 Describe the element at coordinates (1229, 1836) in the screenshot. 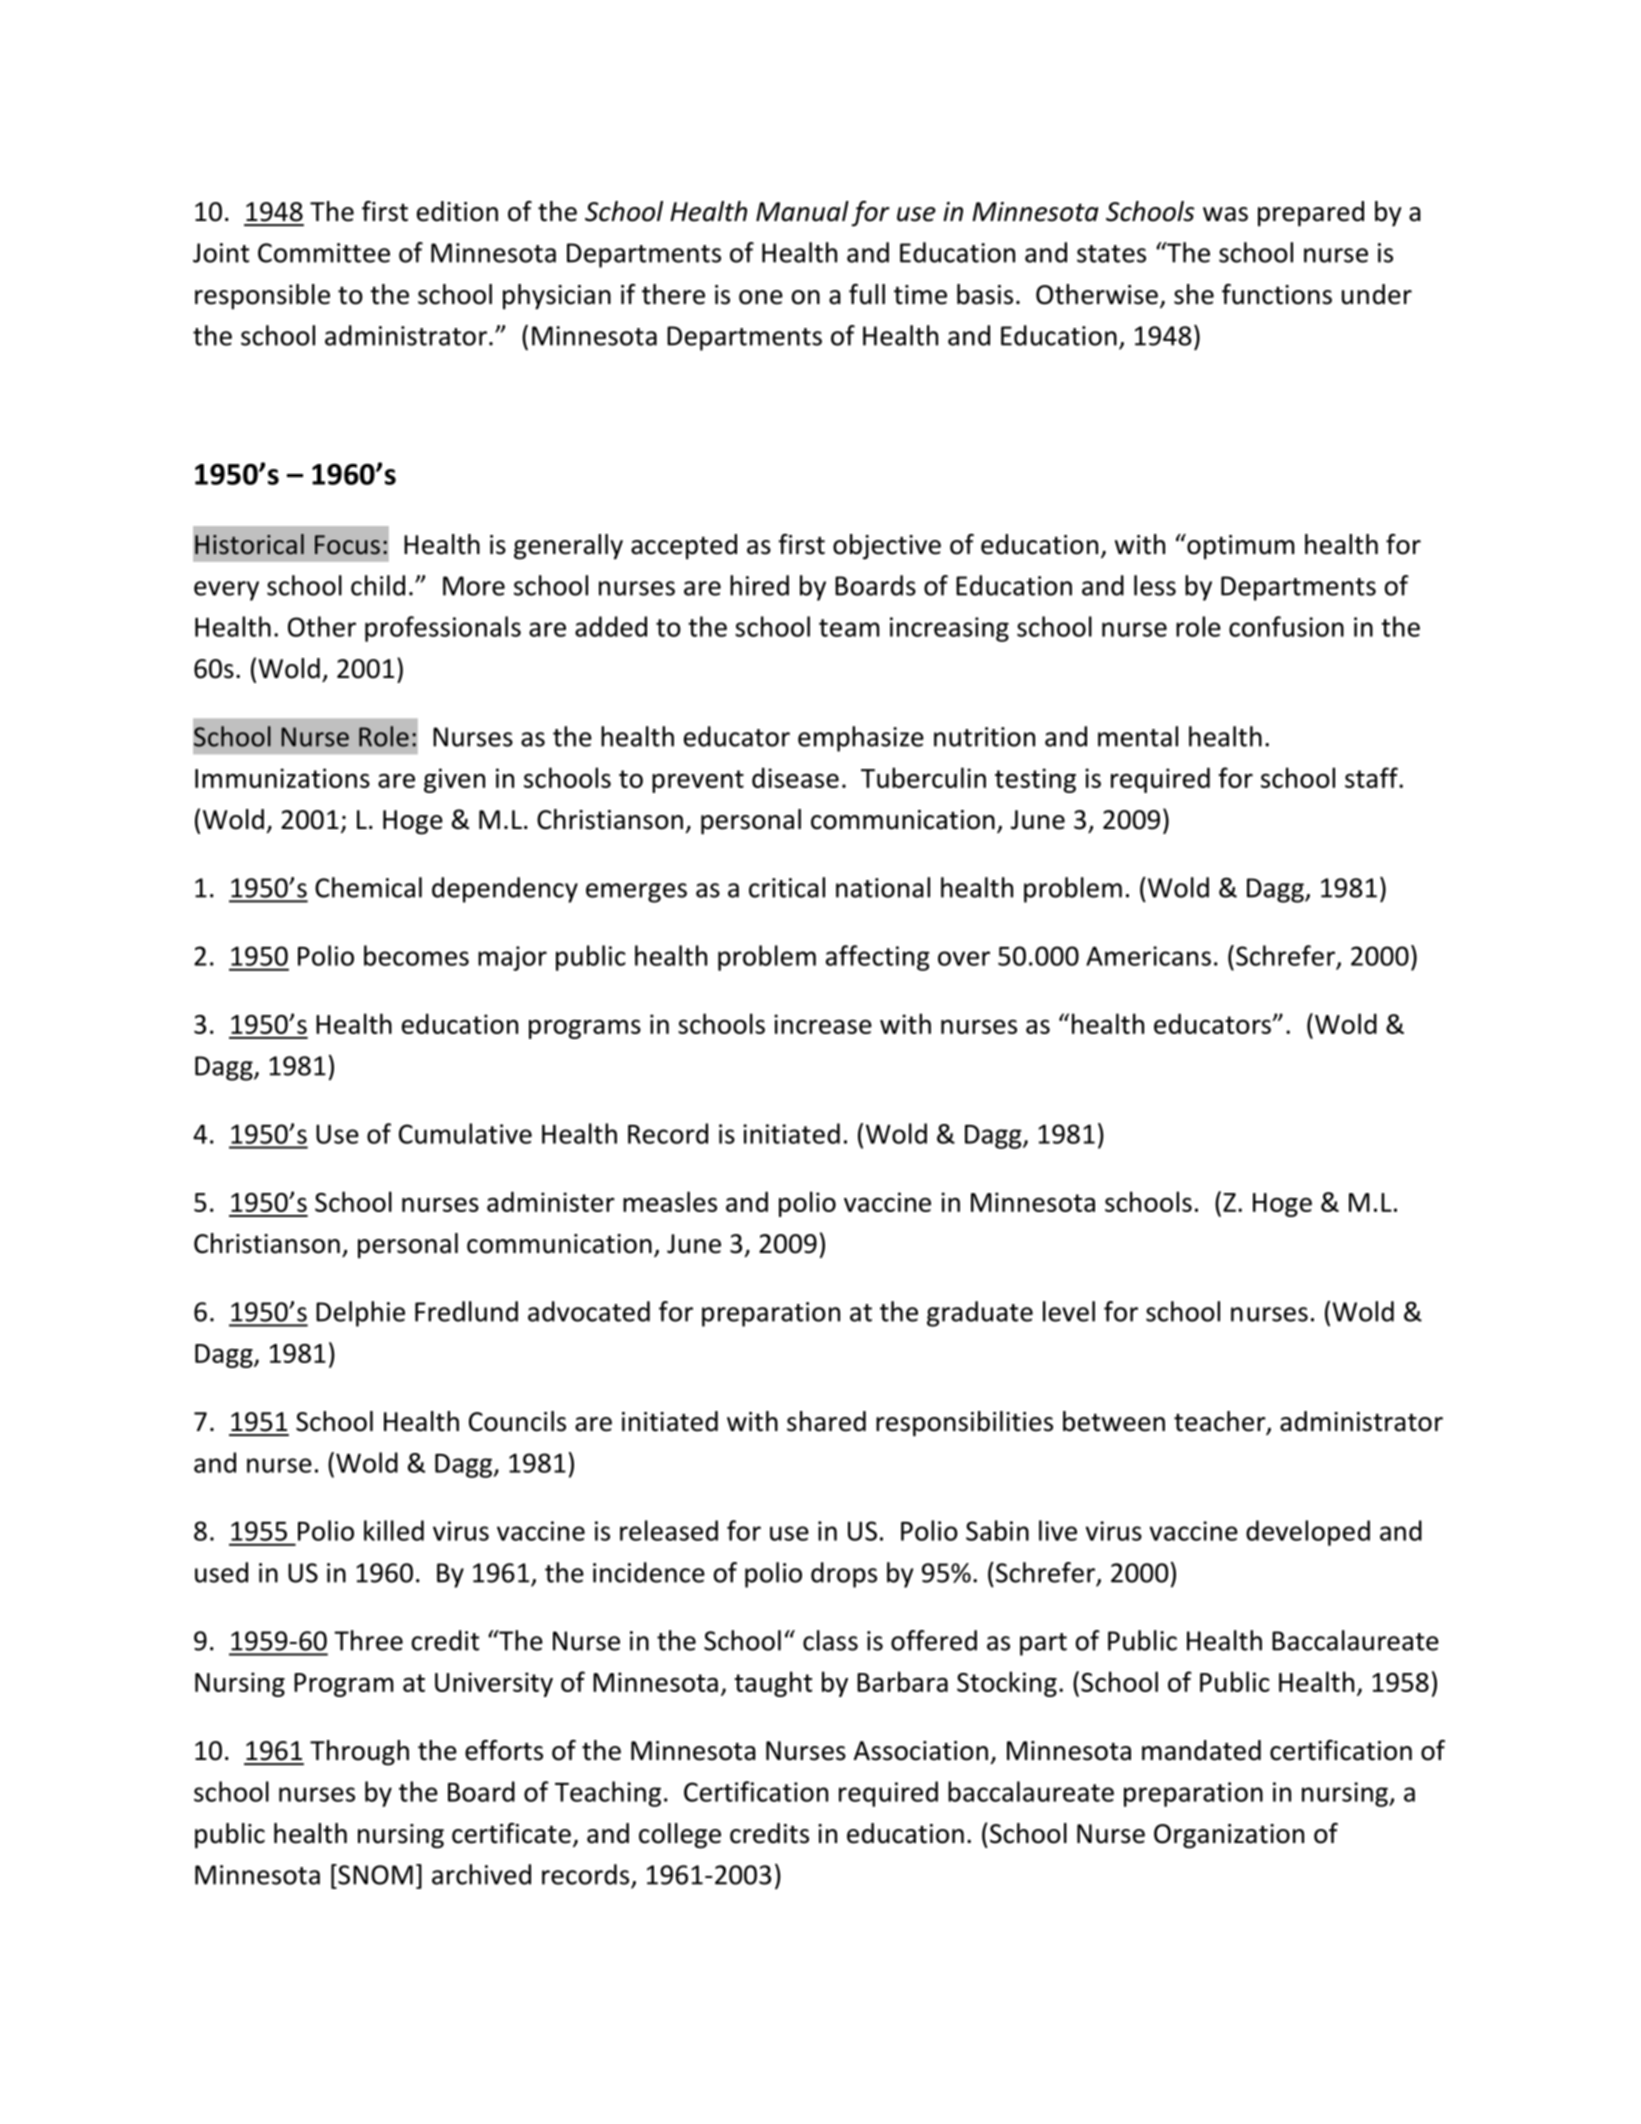

I see `Organization` at that location.
